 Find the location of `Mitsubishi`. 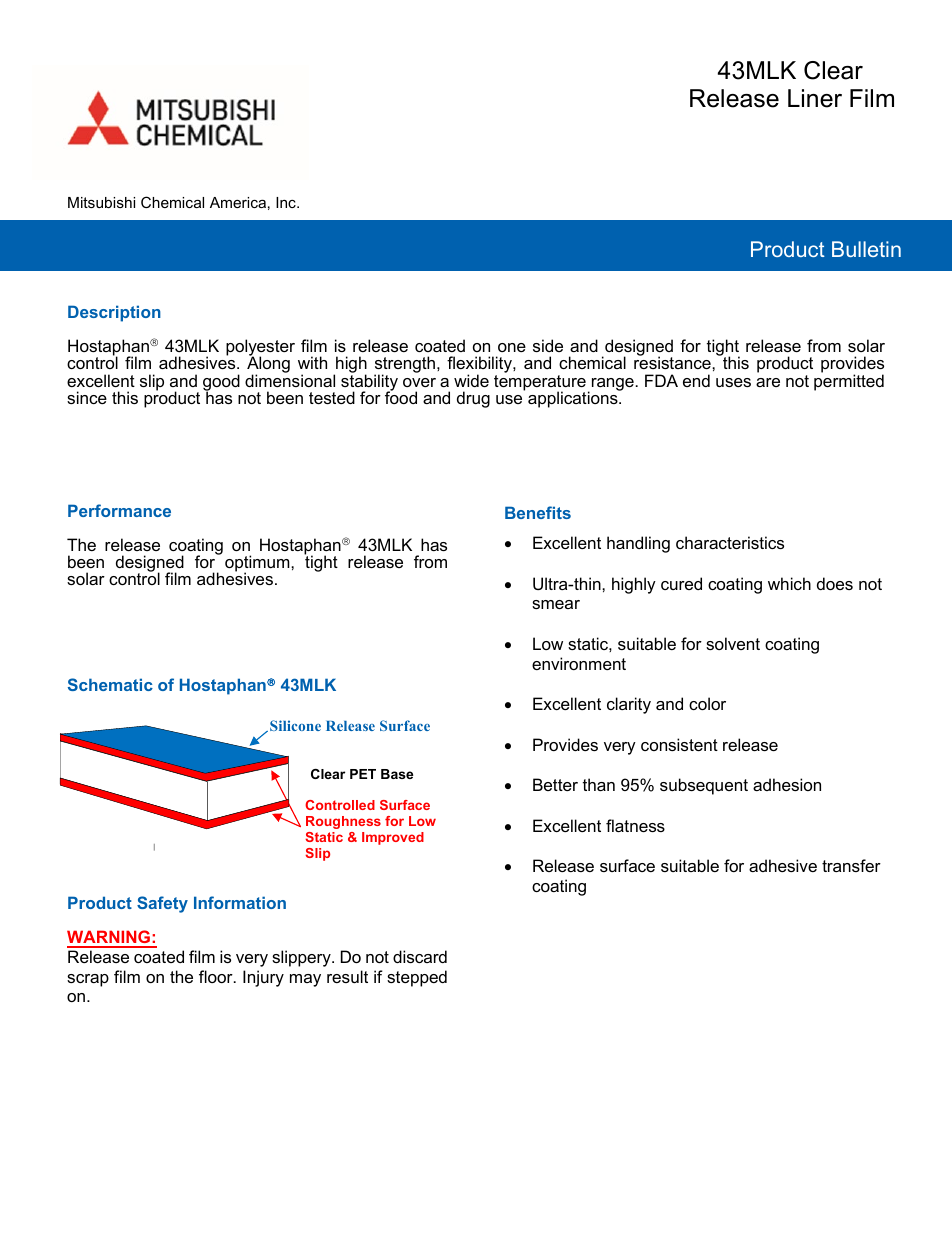

Mitsubishi is located at coordinates (101, 202).
